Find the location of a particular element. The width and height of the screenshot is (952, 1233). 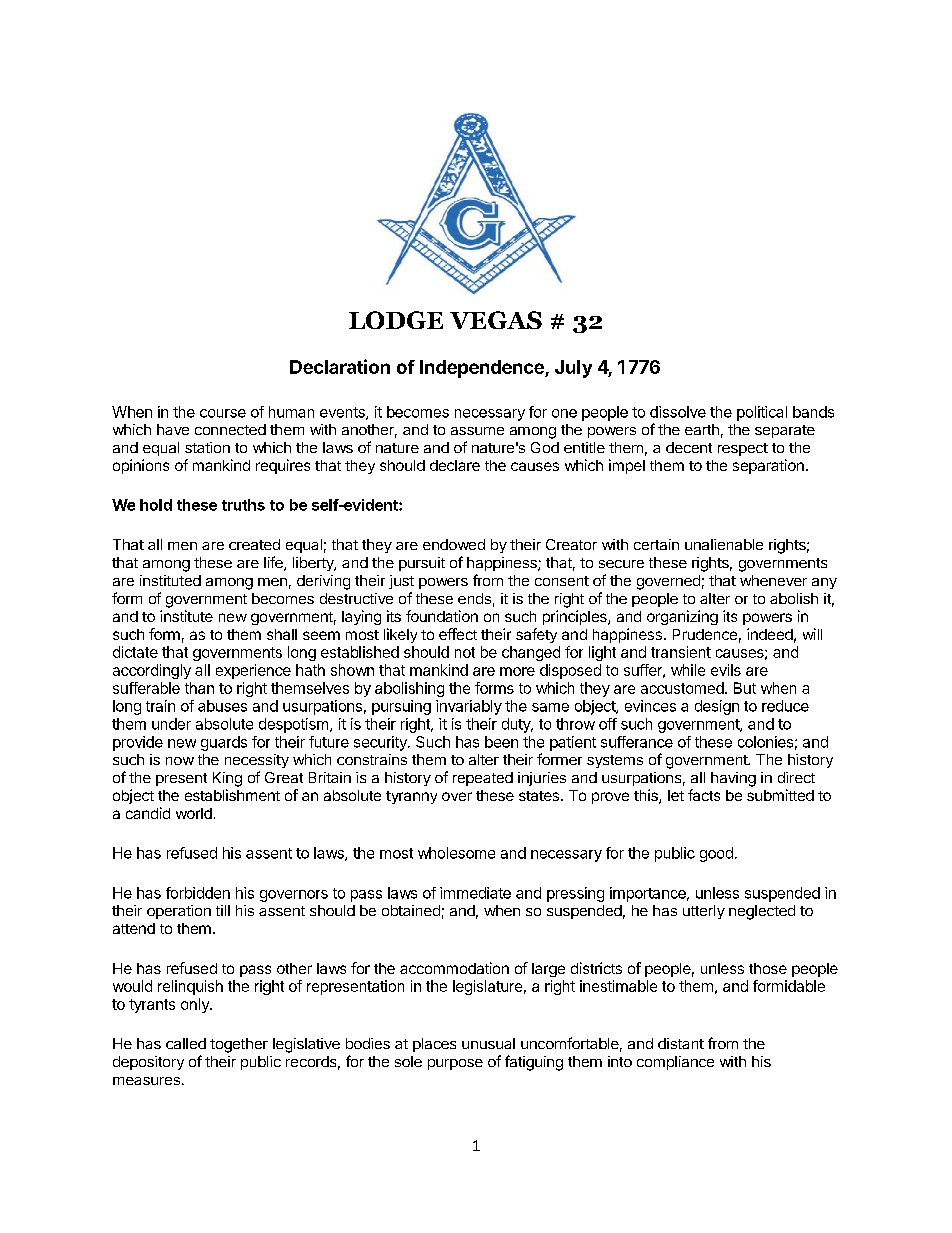

together is located at coordinates (239, 1045).
